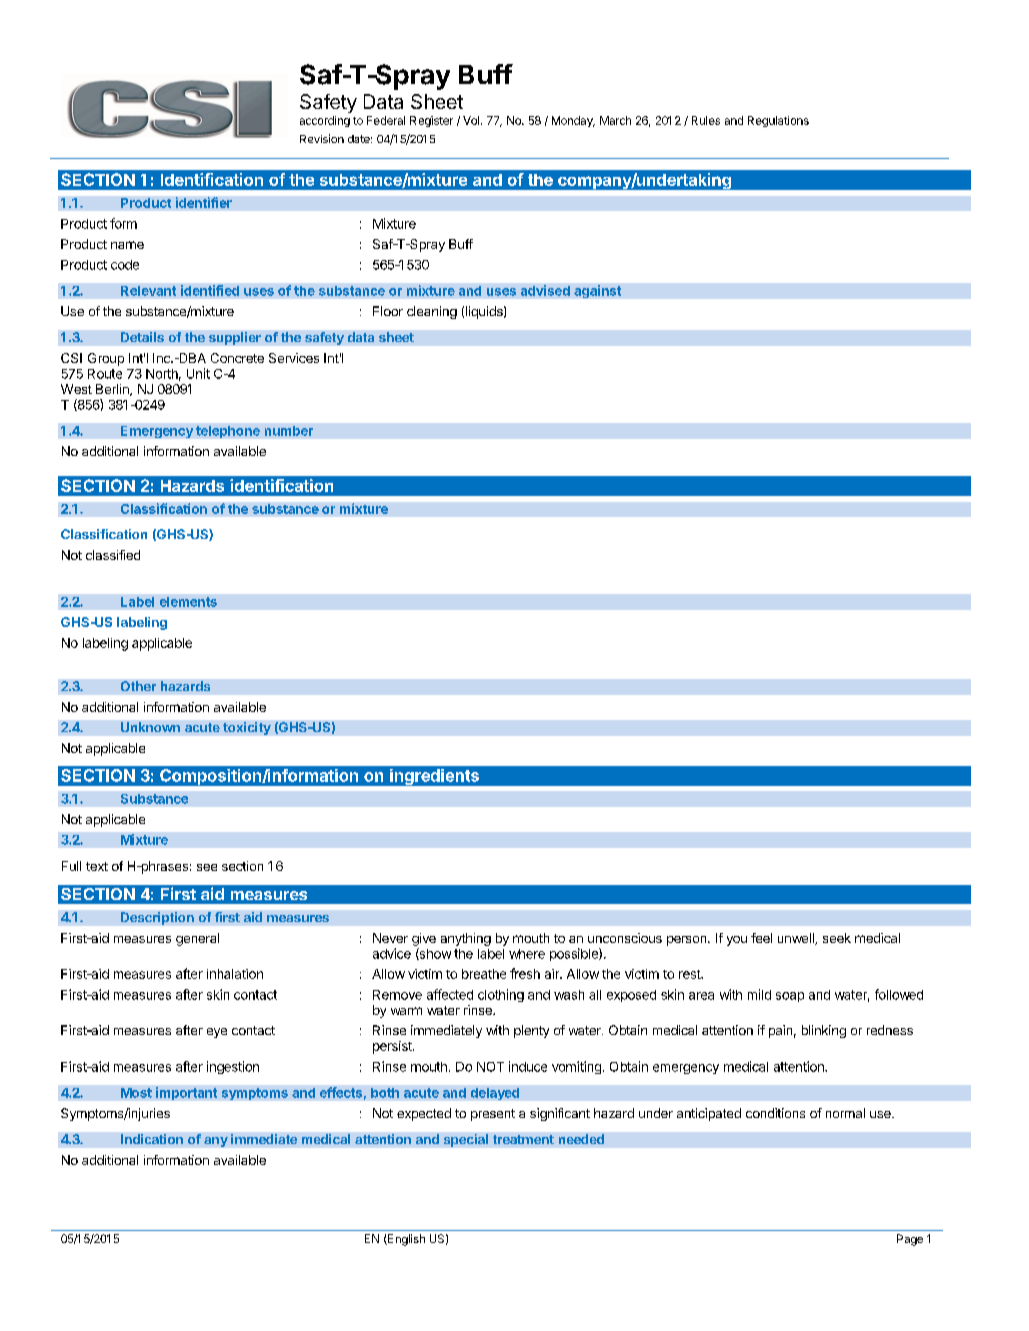 The height and width of the screenshot is (1331, 1029). I want to click on Regulations, so click(778, 121).
